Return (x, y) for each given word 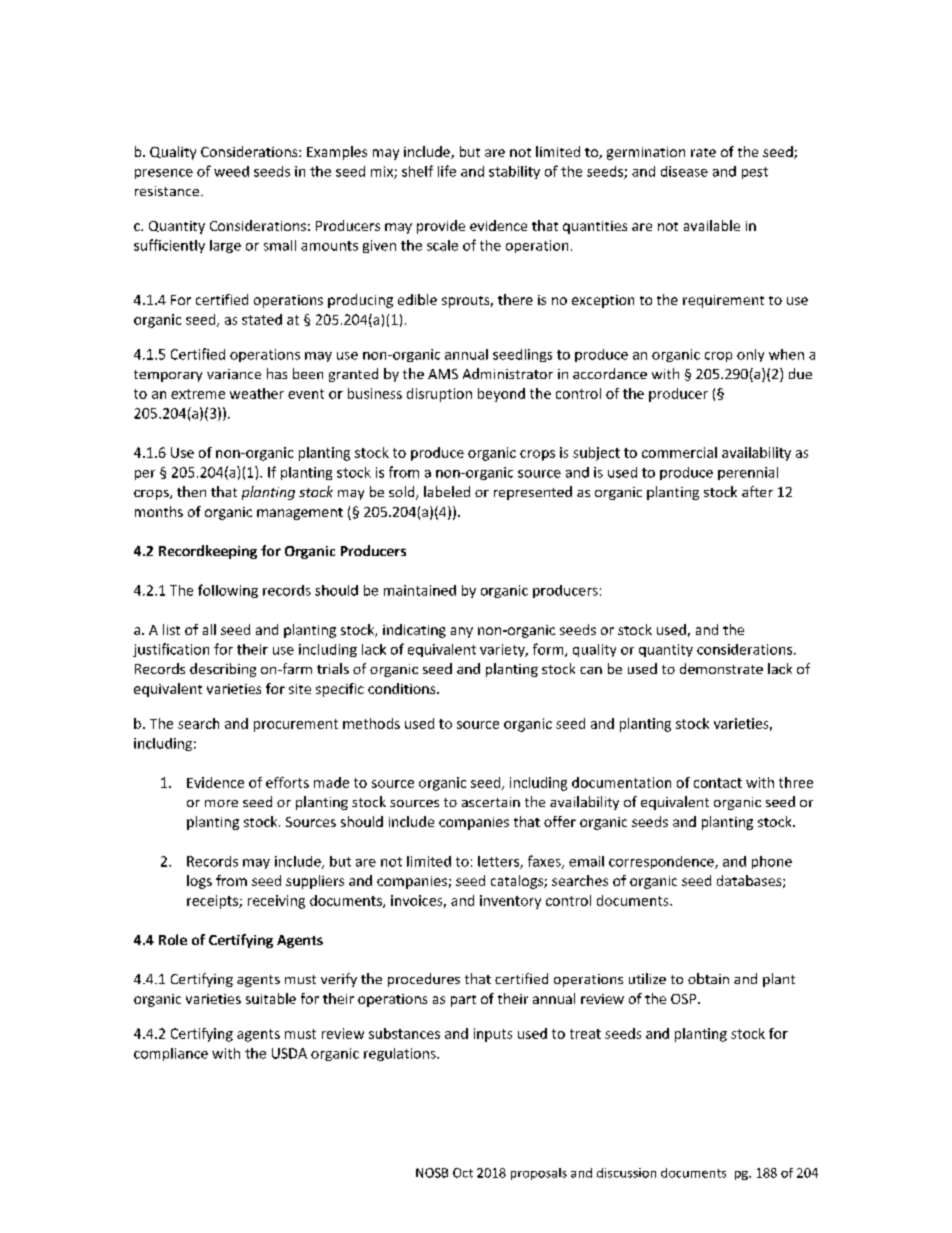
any (462, 632)
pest (755, 173)
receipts (213, 902)
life (447, 171)
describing (223, 670)
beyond (501, 395)
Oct (463, 1173)
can (591, 670)
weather (257, 393)
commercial (679, 452)
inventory (510, 902)
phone (772, 862)
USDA (289, 1053)
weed (231, 171)
